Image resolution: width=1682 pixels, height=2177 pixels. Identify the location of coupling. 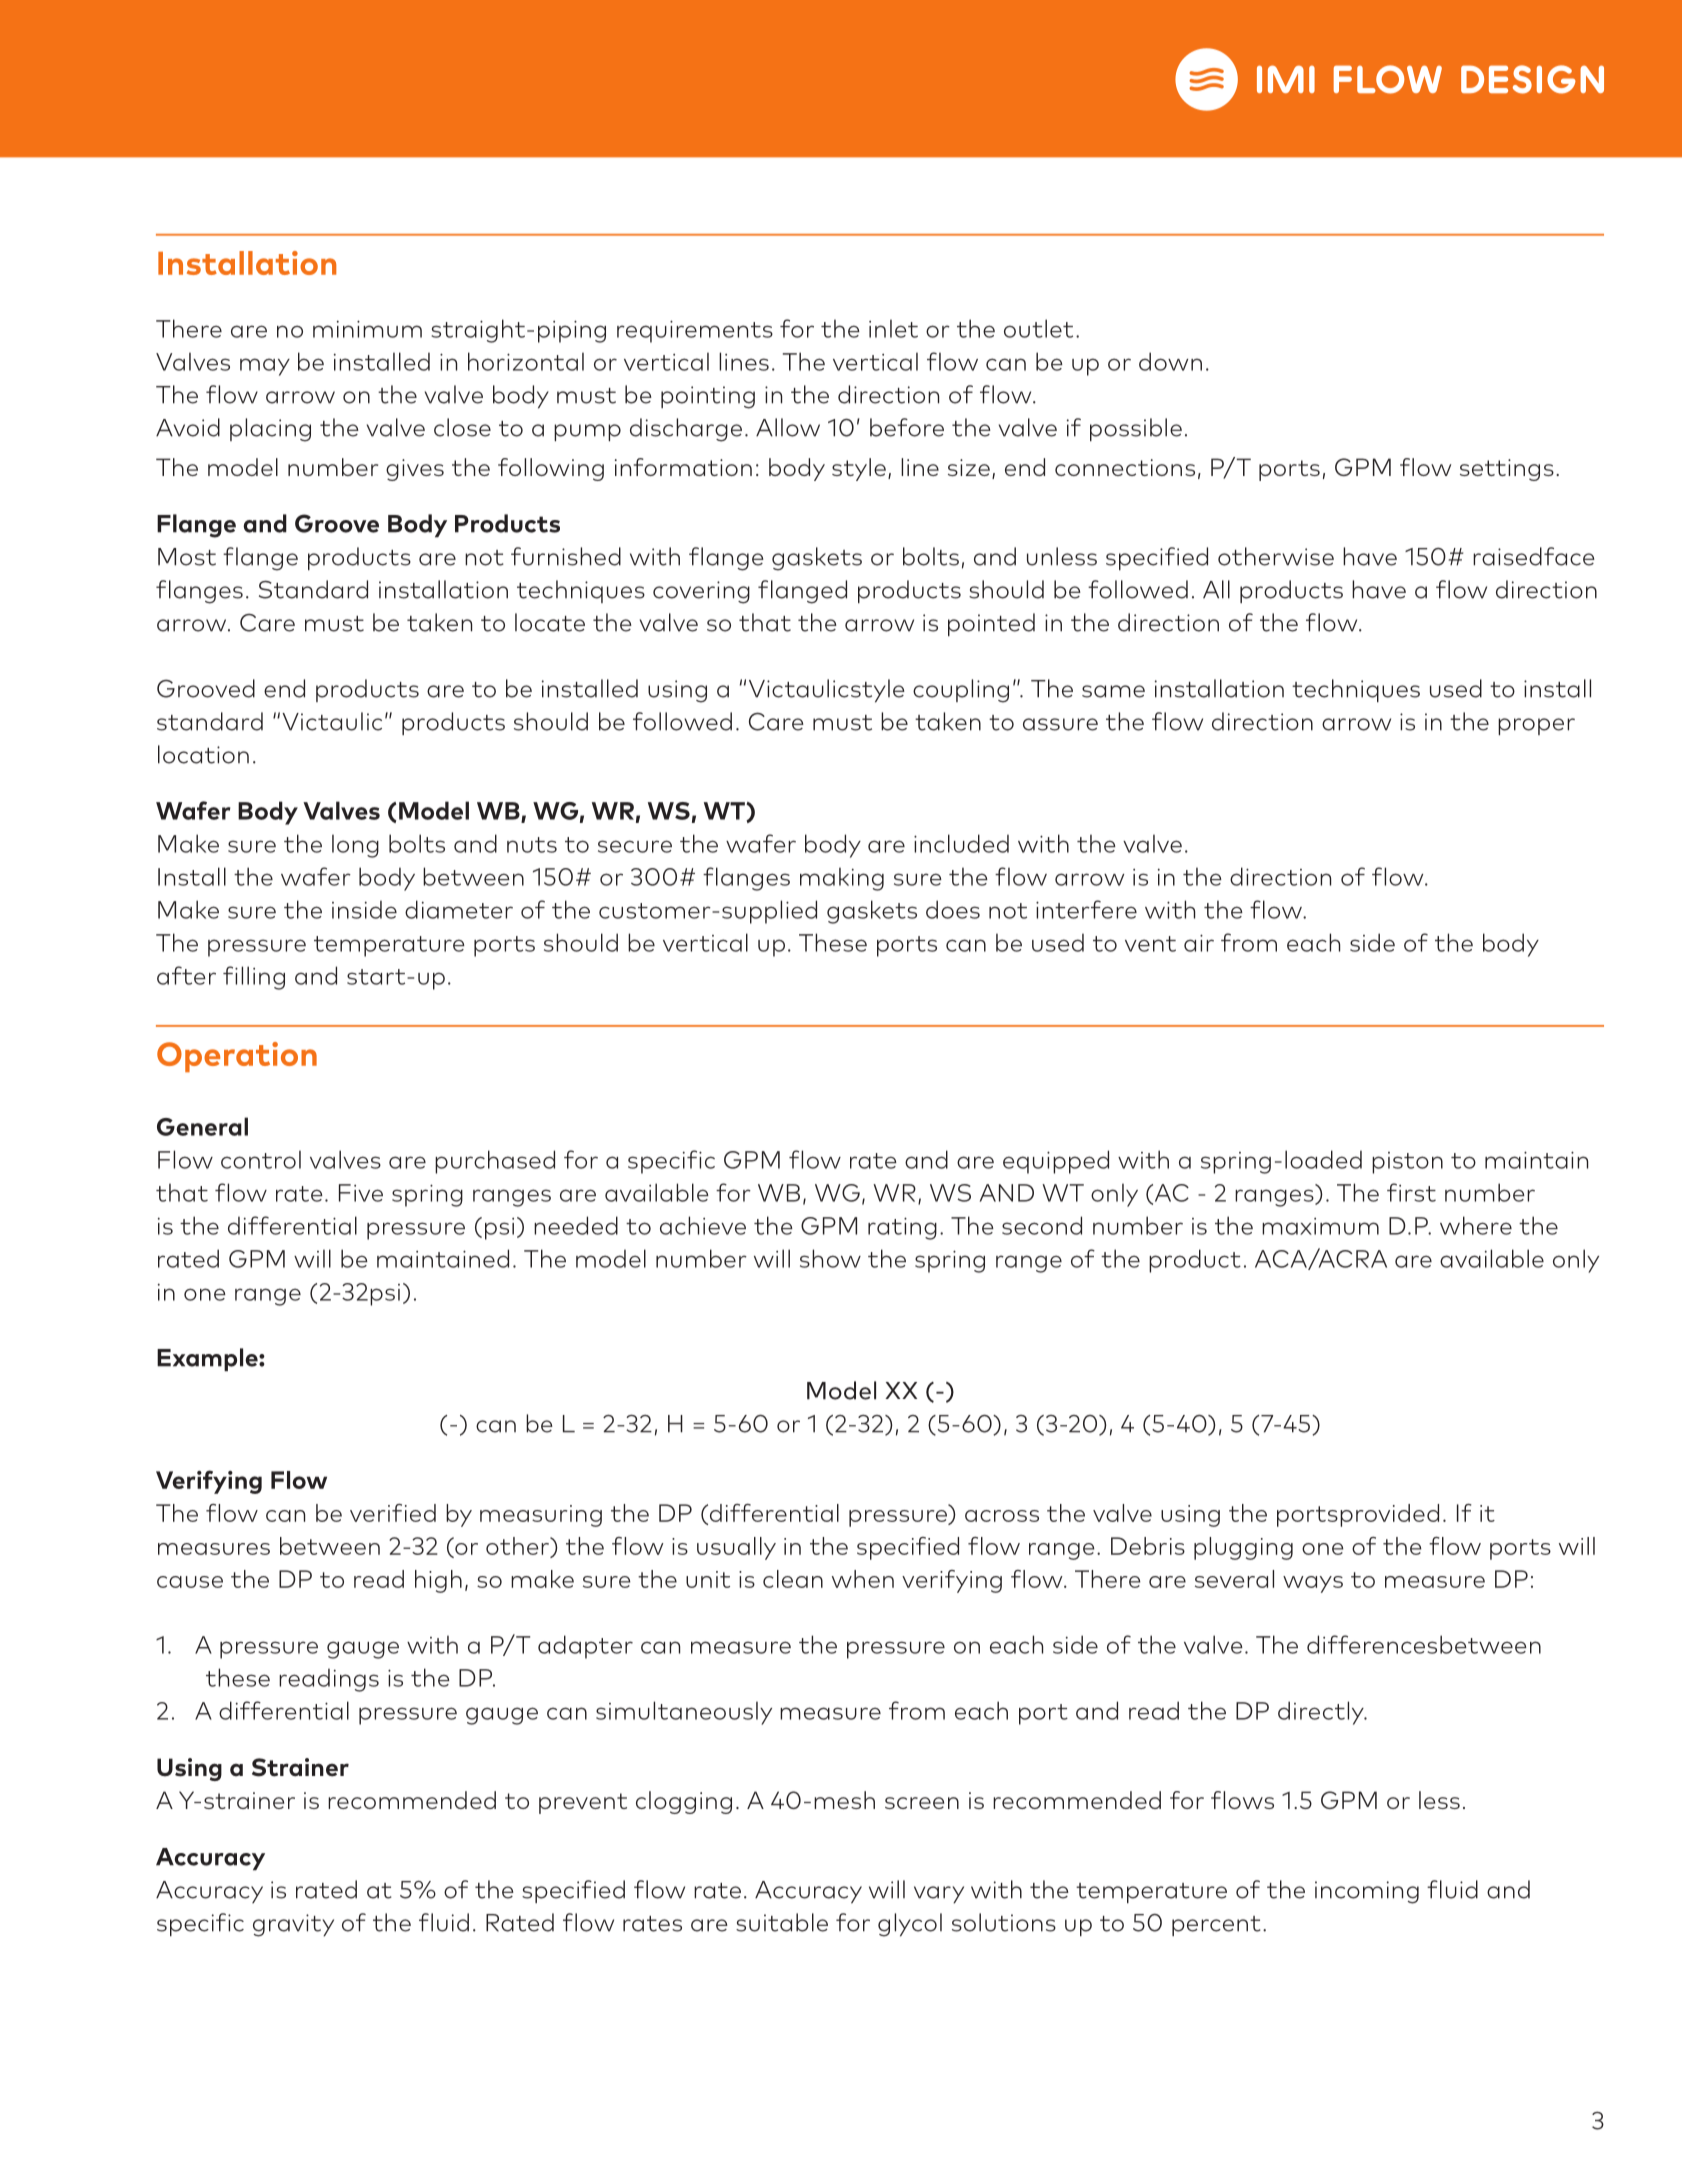
(961, 691).
